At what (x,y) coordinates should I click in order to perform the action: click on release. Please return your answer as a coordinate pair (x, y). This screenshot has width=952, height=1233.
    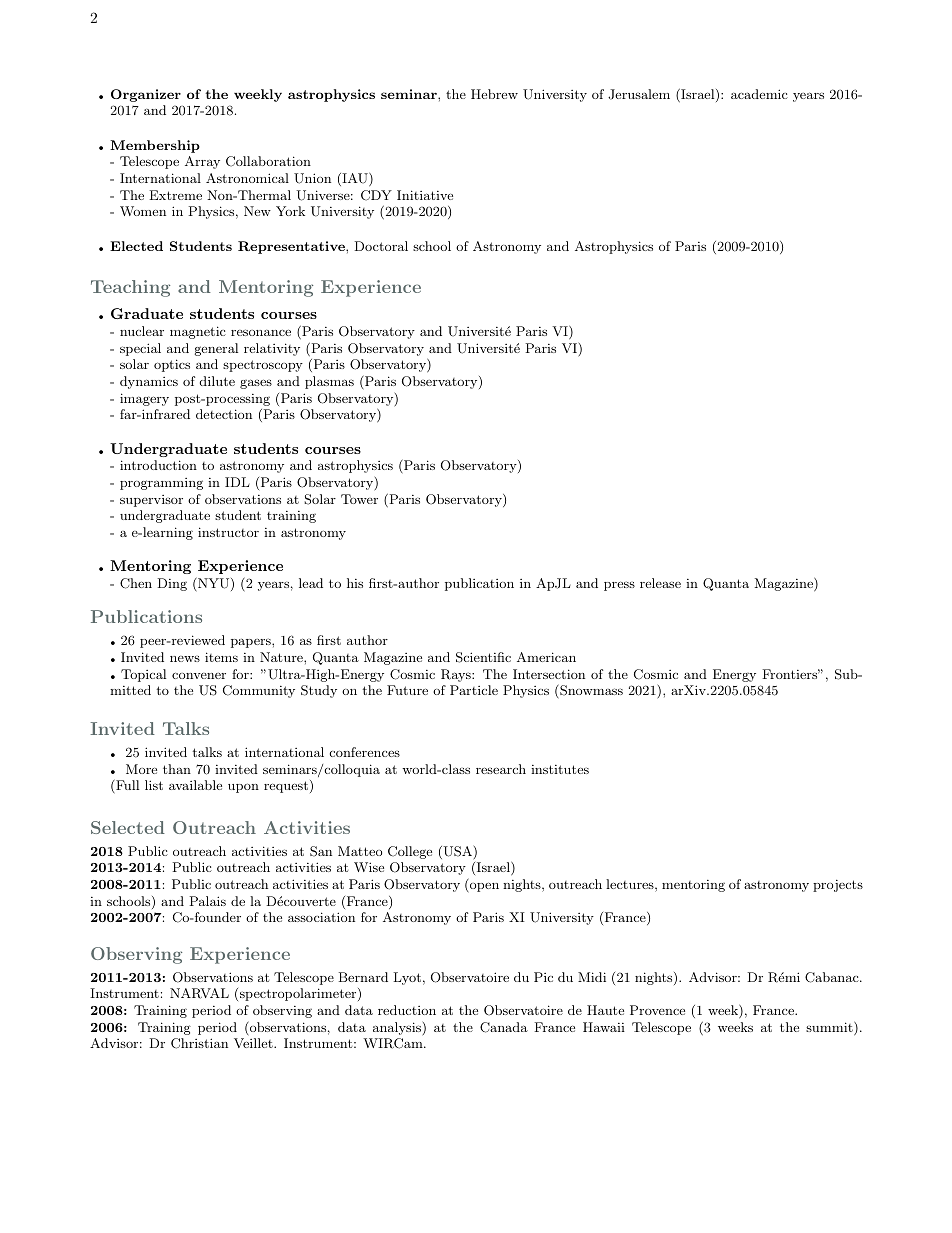
    Looking at the image, I should click on (660, 583).
